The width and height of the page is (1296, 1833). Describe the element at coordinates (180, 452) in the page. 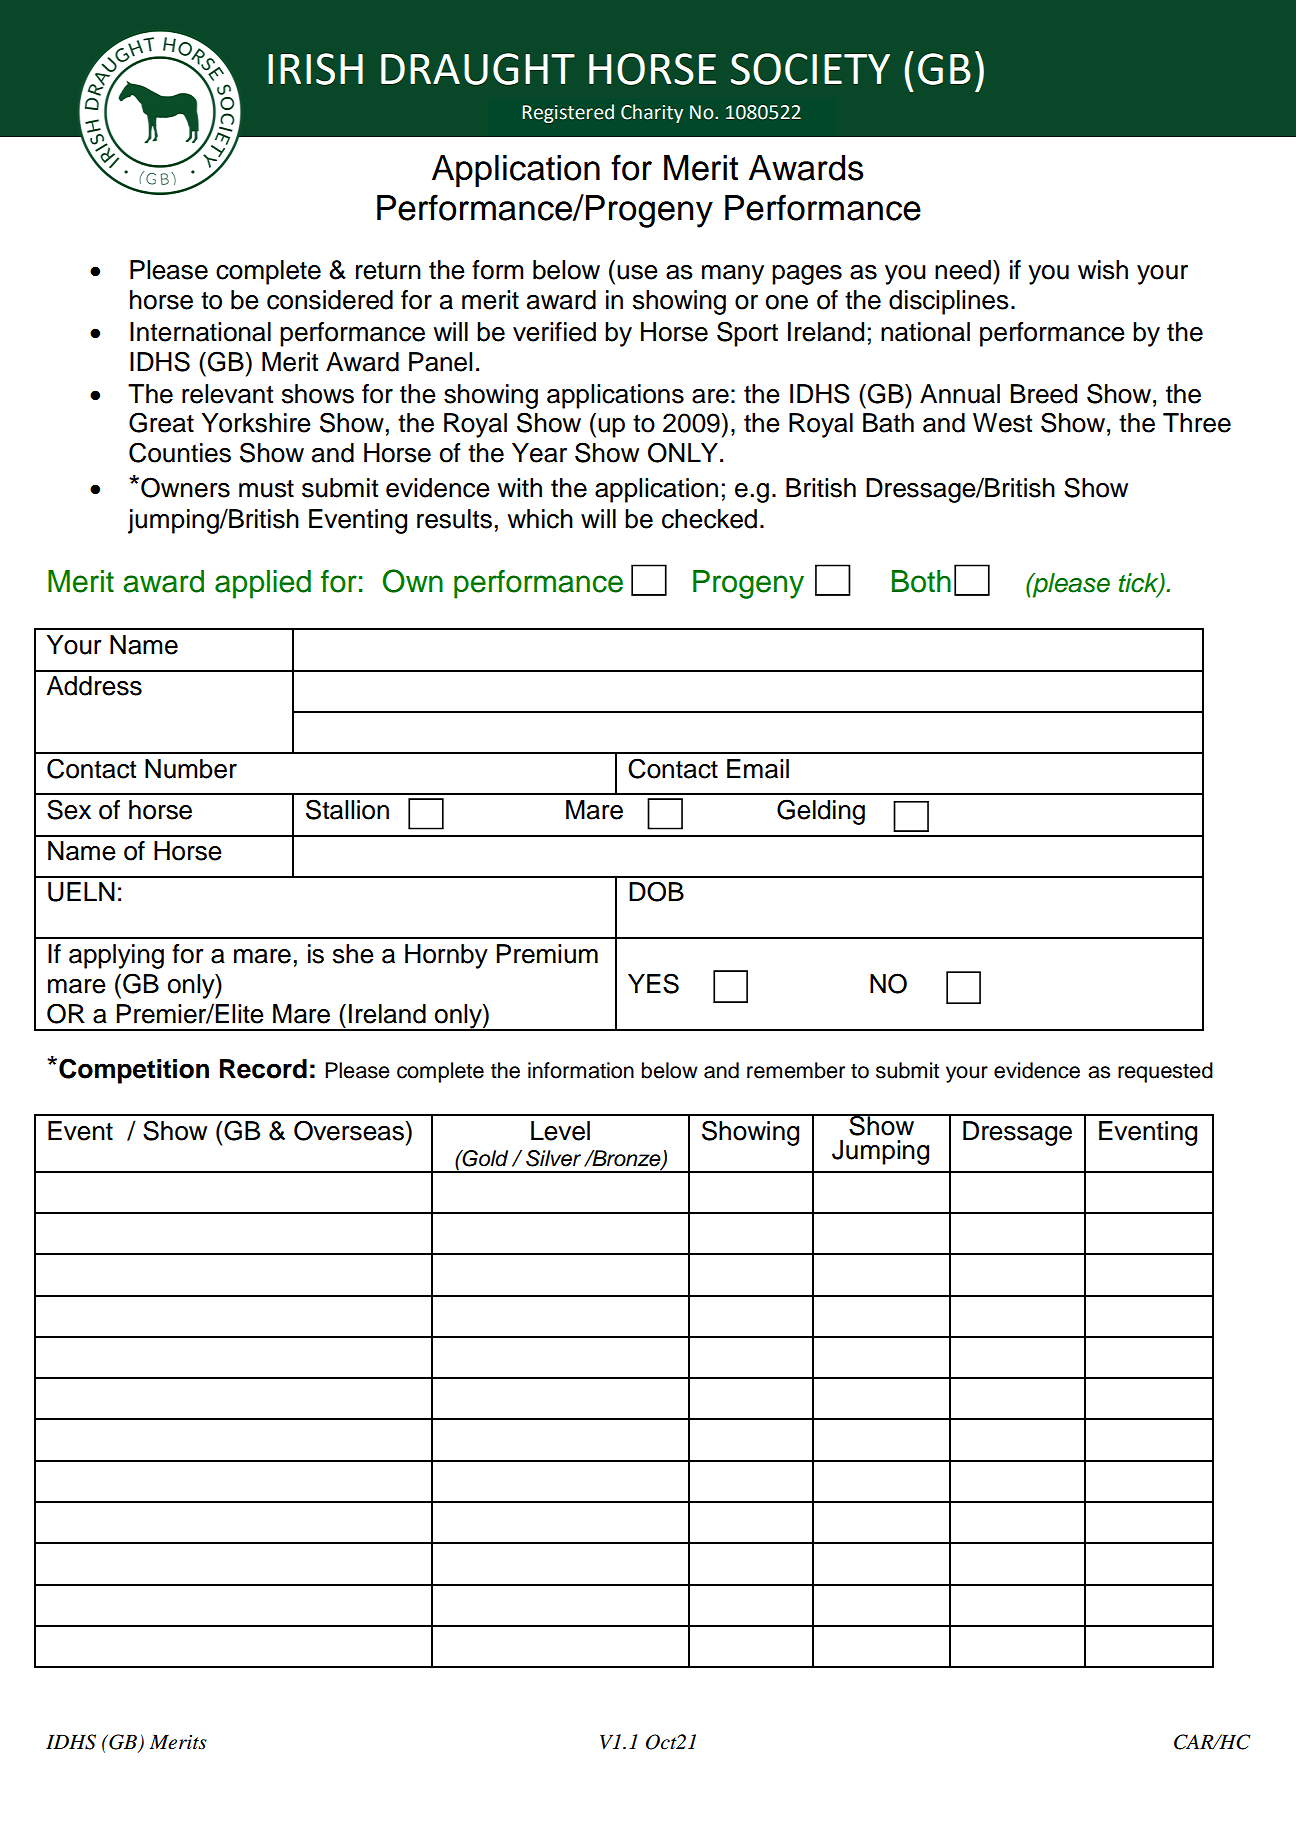

I see `Counties` at that location.
